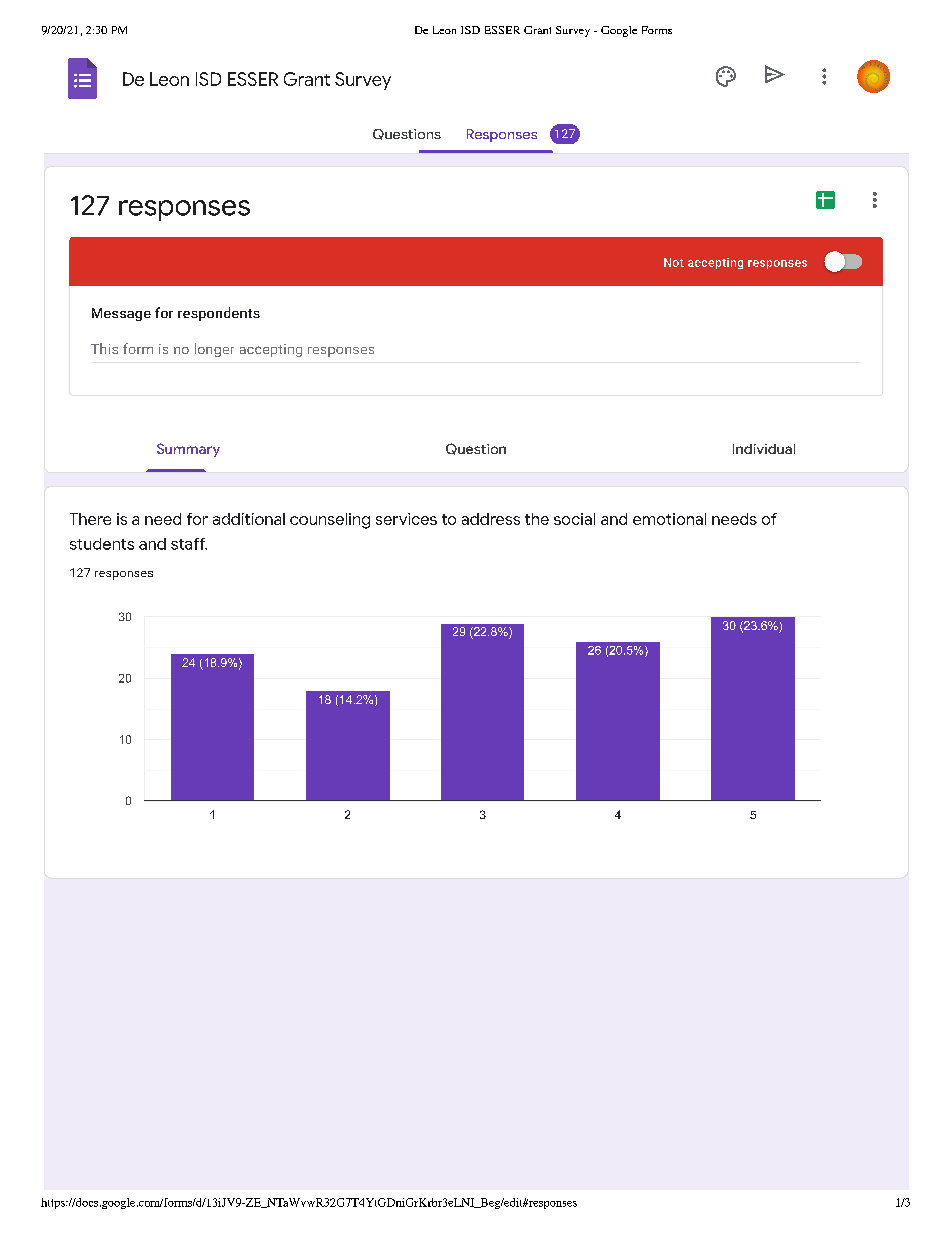 The image size is (952, 1233). I want to click on staff, so click(189, 544).
